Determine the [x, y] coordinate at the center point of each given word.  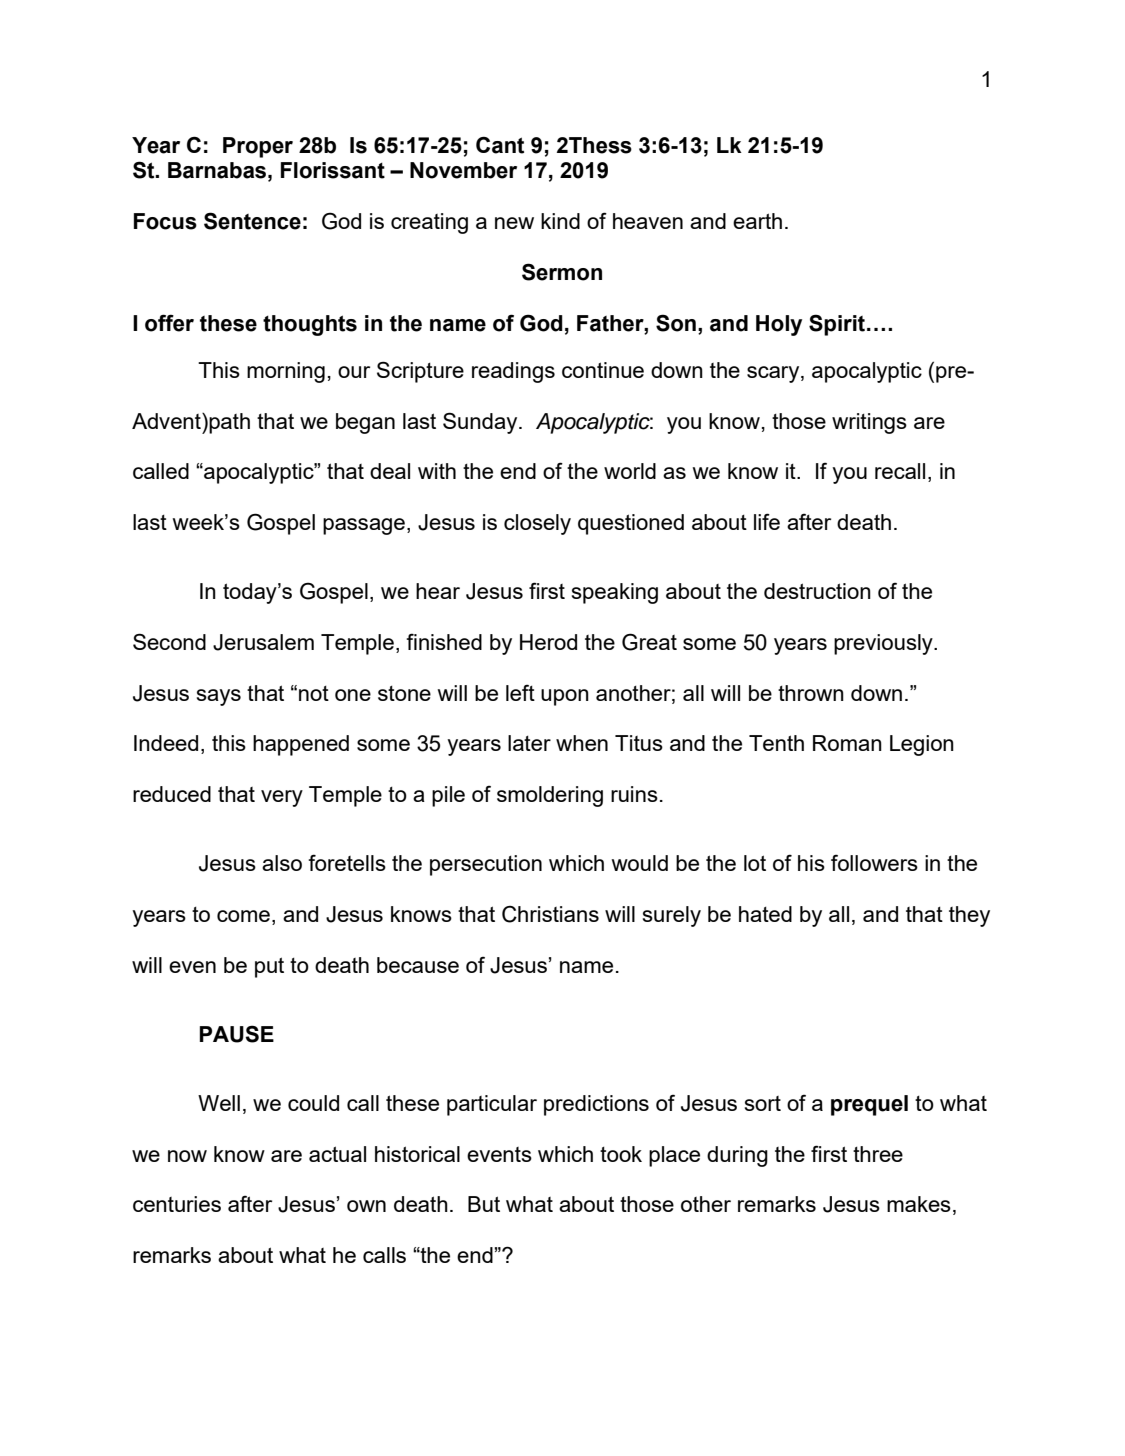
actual [337, 1154]
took [621, 1154]
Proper [258, 147]
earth [757, 221]
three [878, 1154]
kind [560, 221]
